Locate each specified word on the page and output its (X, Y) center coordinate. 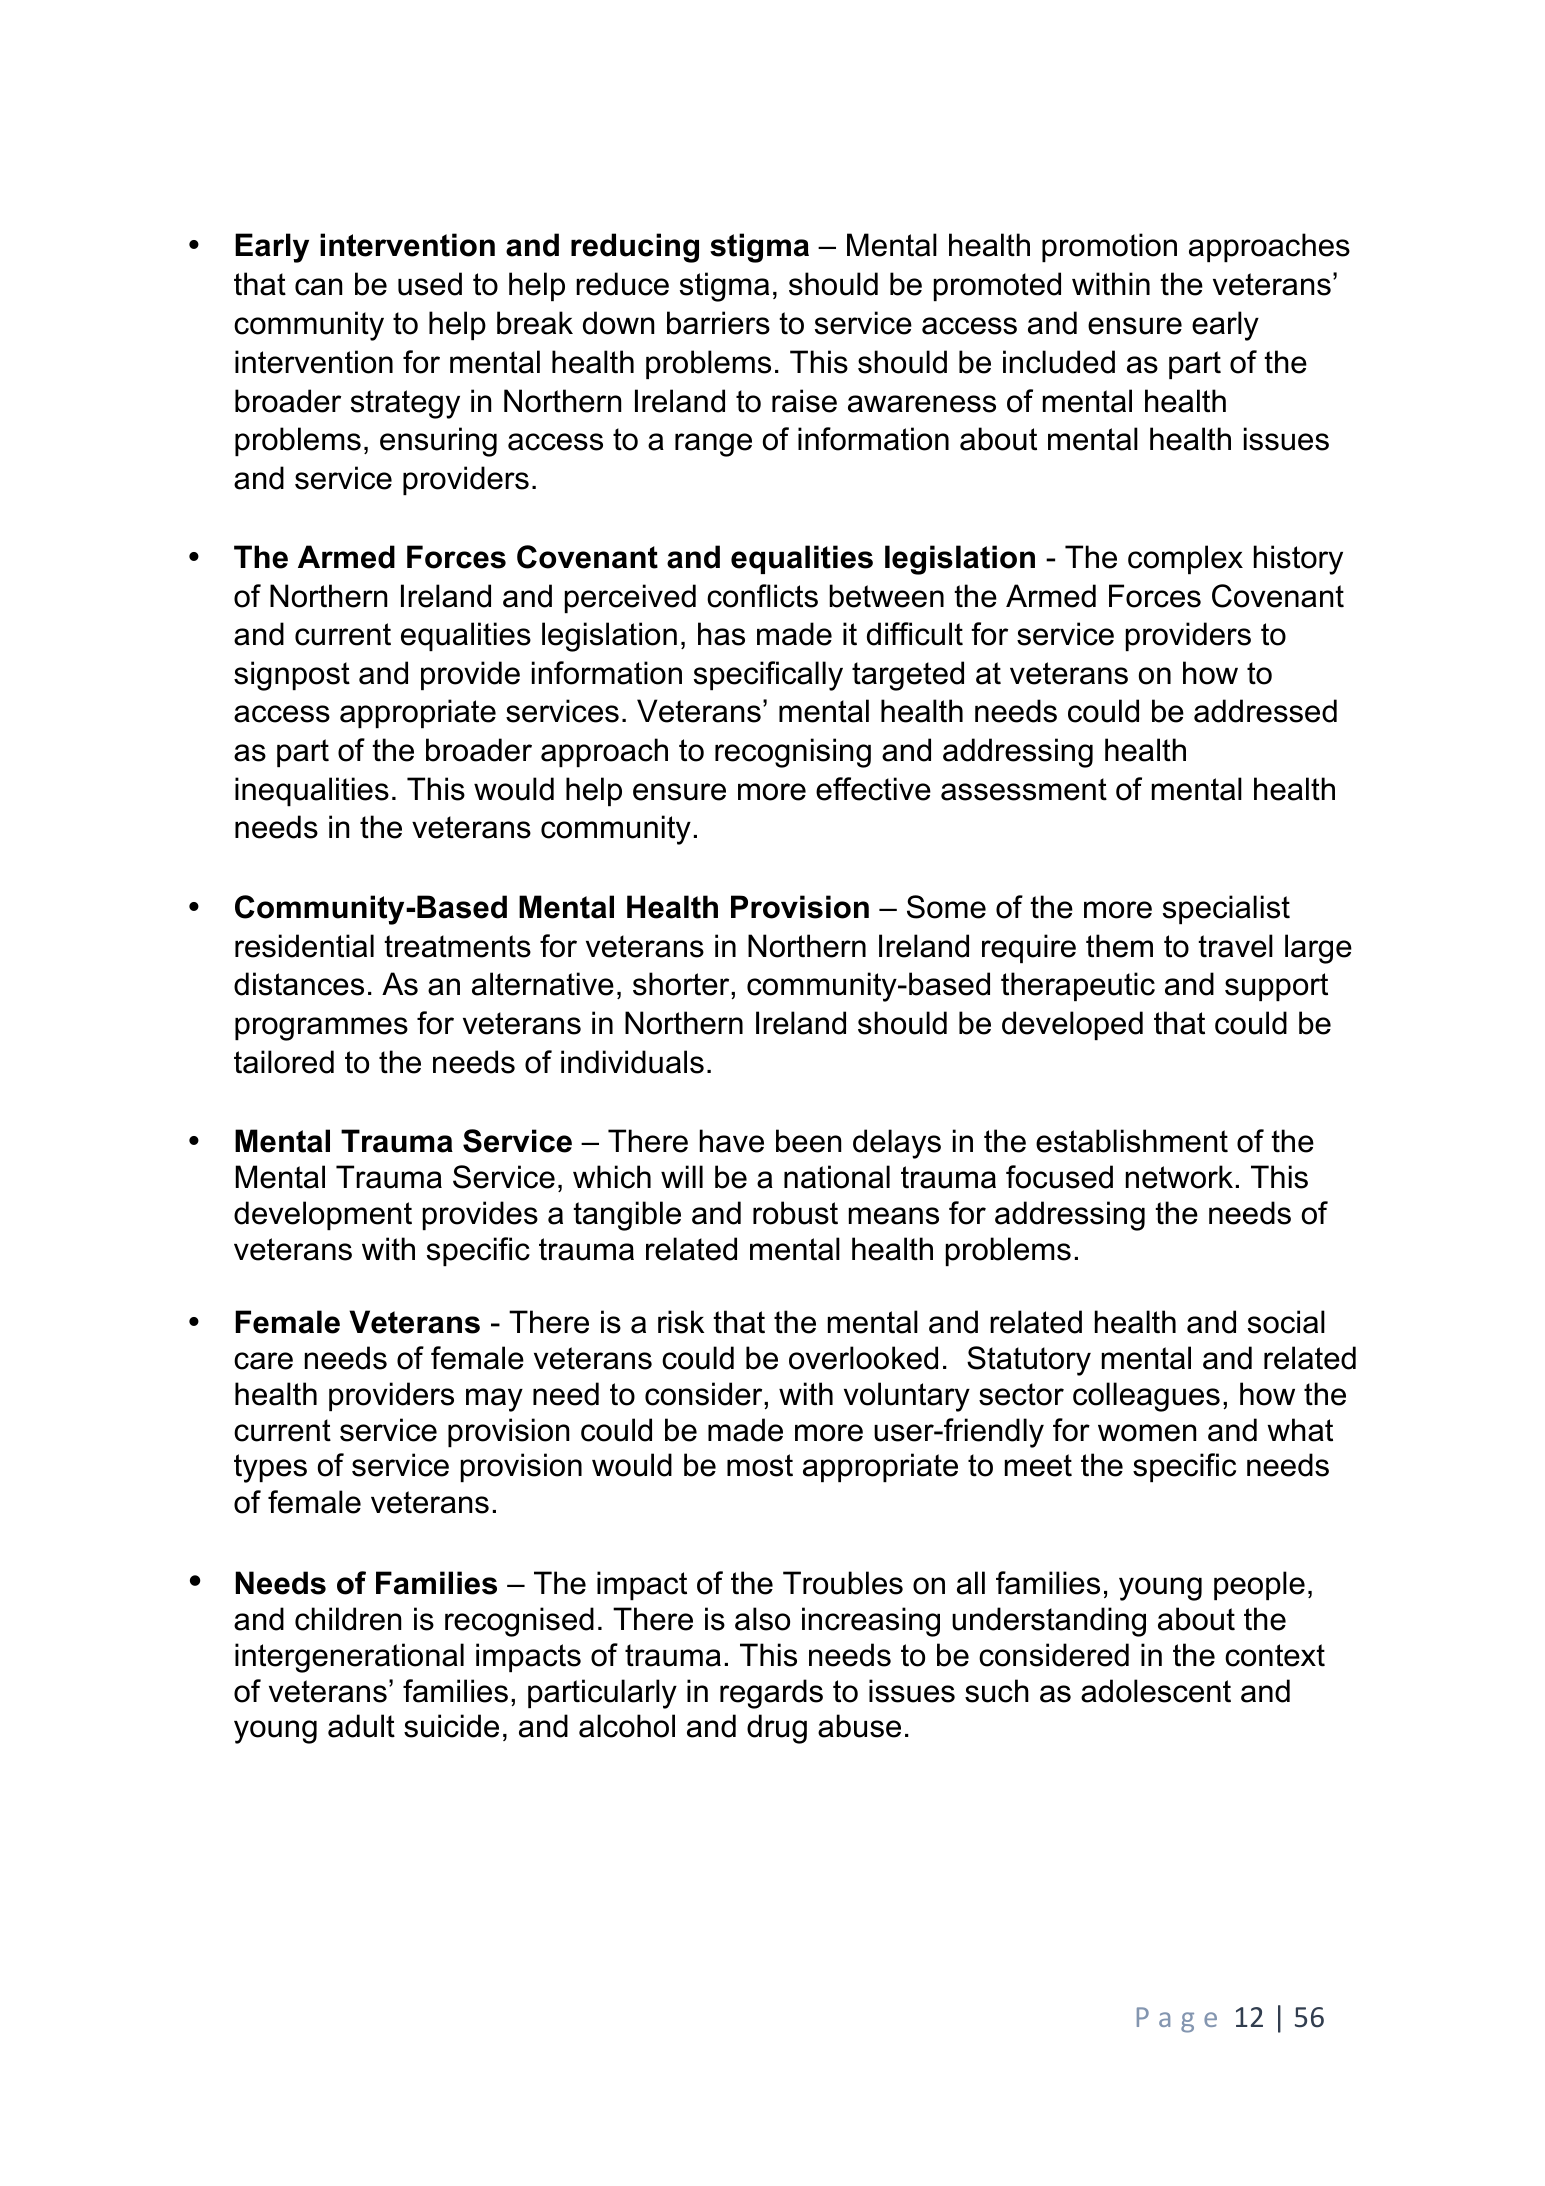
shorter (682, 984)
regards (771, 1694)
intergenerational (349, 1658)
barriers (718, 323)
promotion (1109, 247)
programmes (321, 1029)
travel (1235, 946)
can (318, 287)
